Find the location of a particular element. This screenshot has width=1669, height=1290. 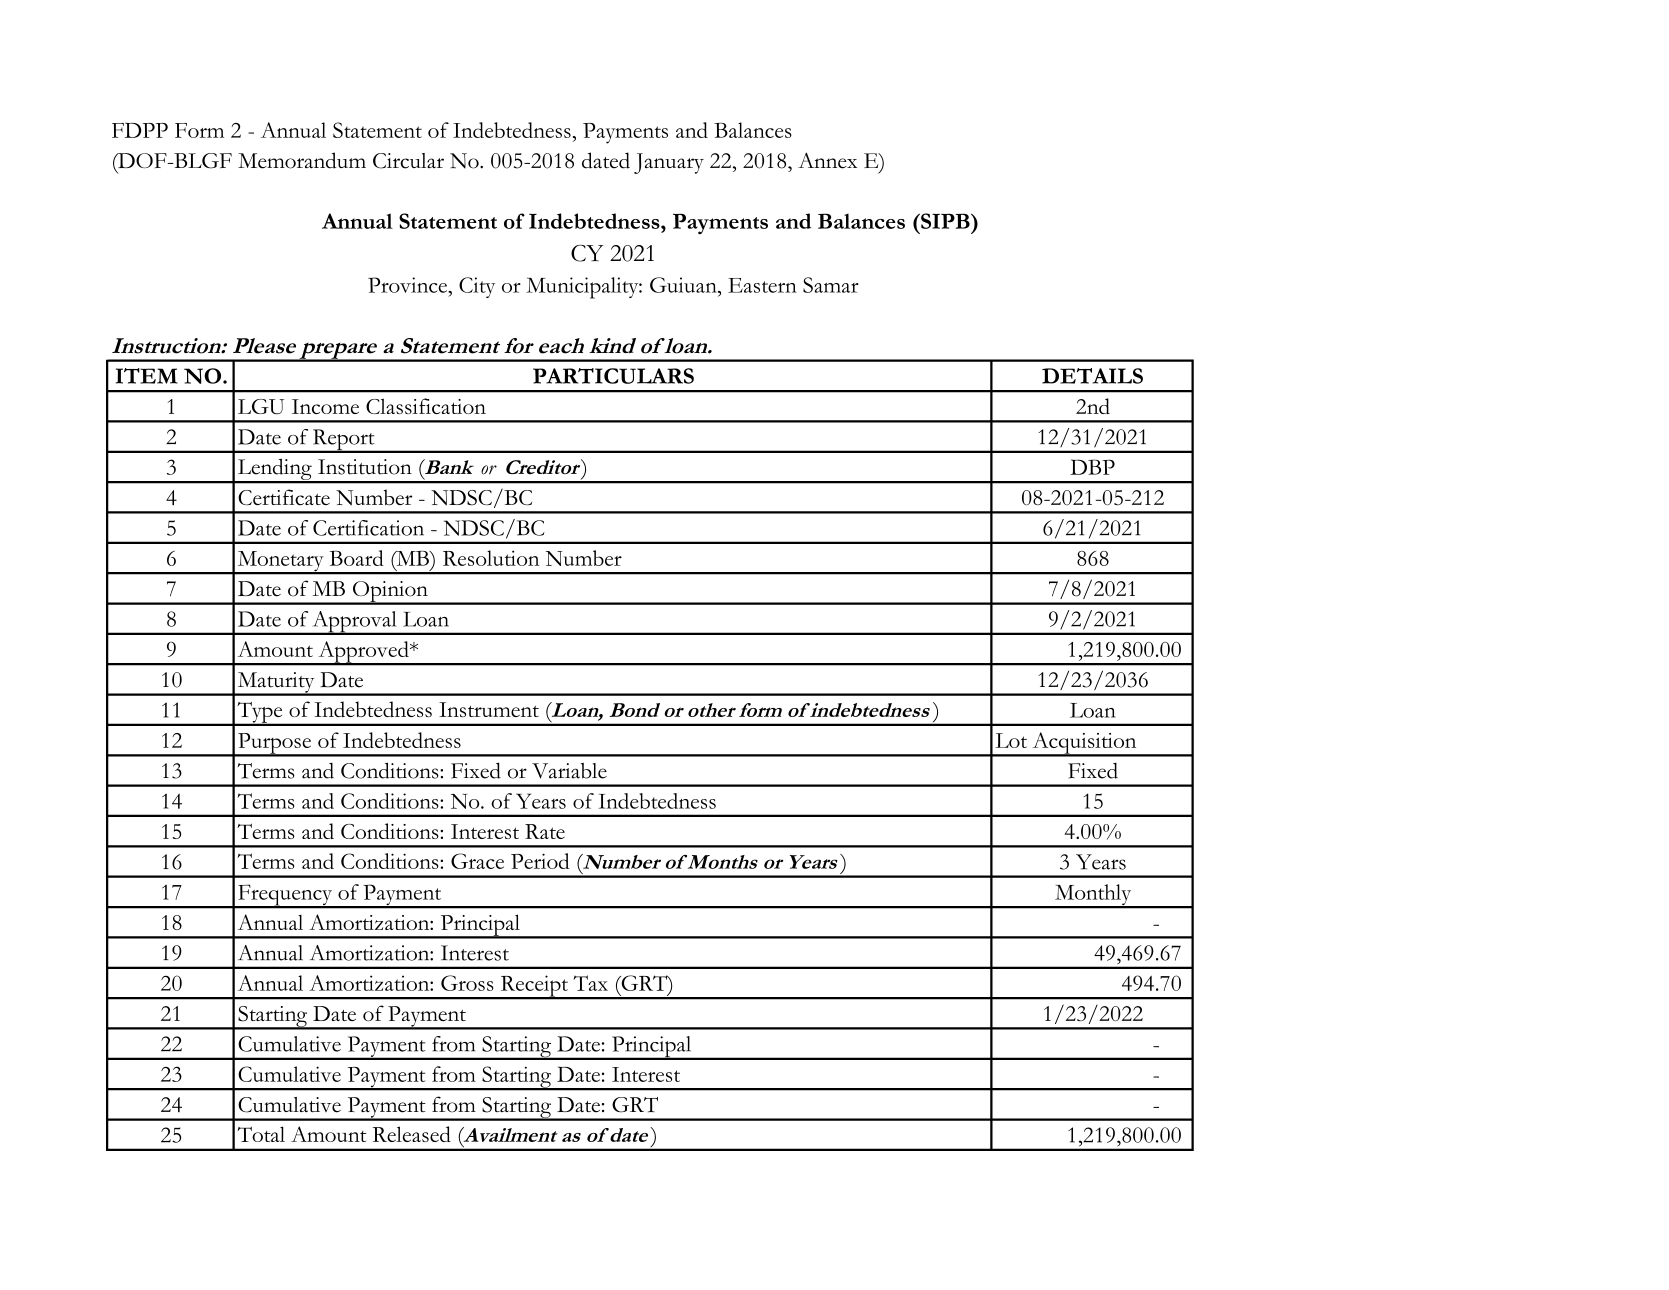

Resolution is located at coordinates (491, 558).
